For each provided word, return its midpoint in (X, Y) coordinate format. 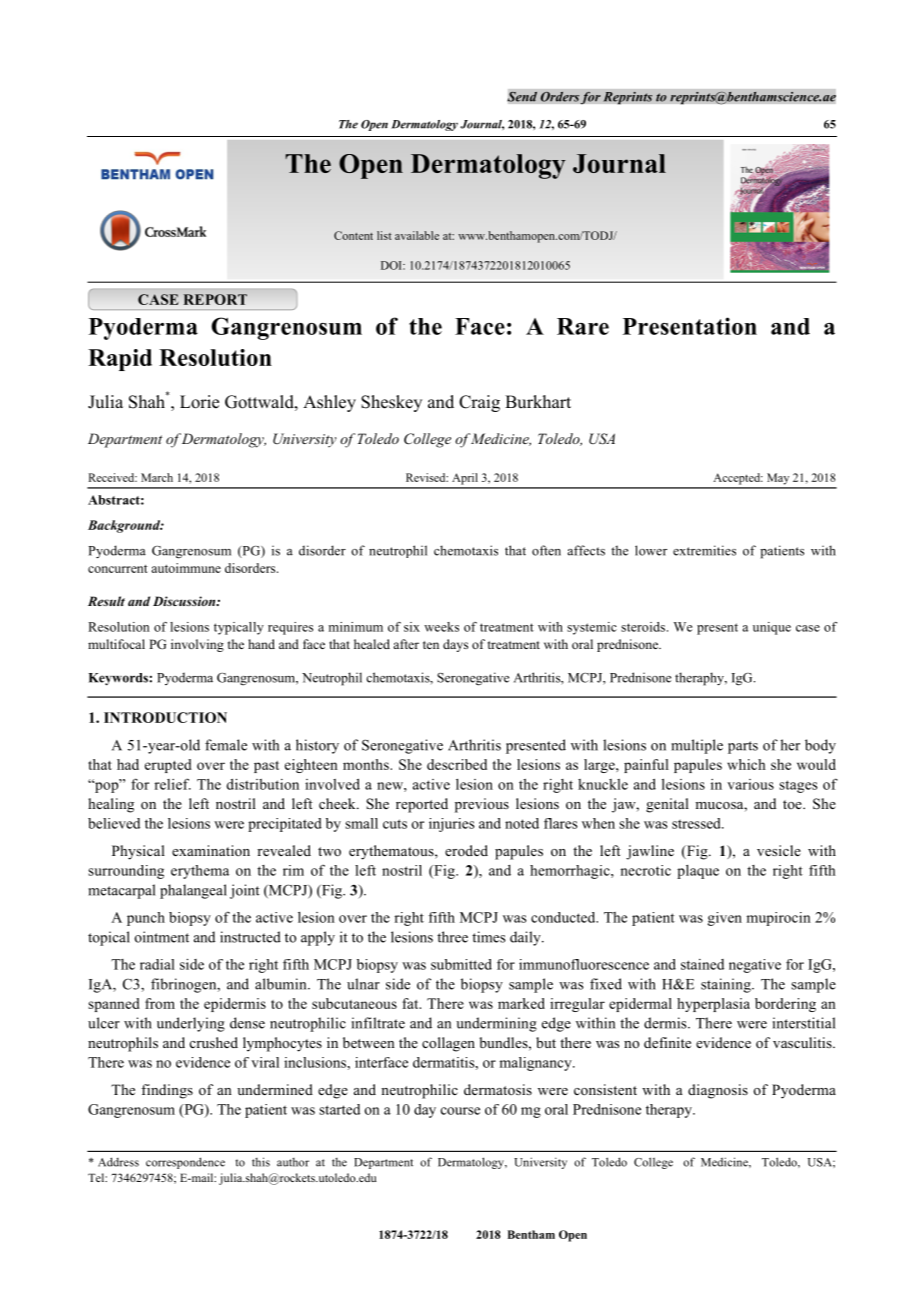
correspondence (185, 1163)
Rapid (120, 360)
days (455, 645)
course (460, 1111)
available (417, 235)
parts (743, 747)
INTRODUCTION (165, 717)
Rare (583, 326)
